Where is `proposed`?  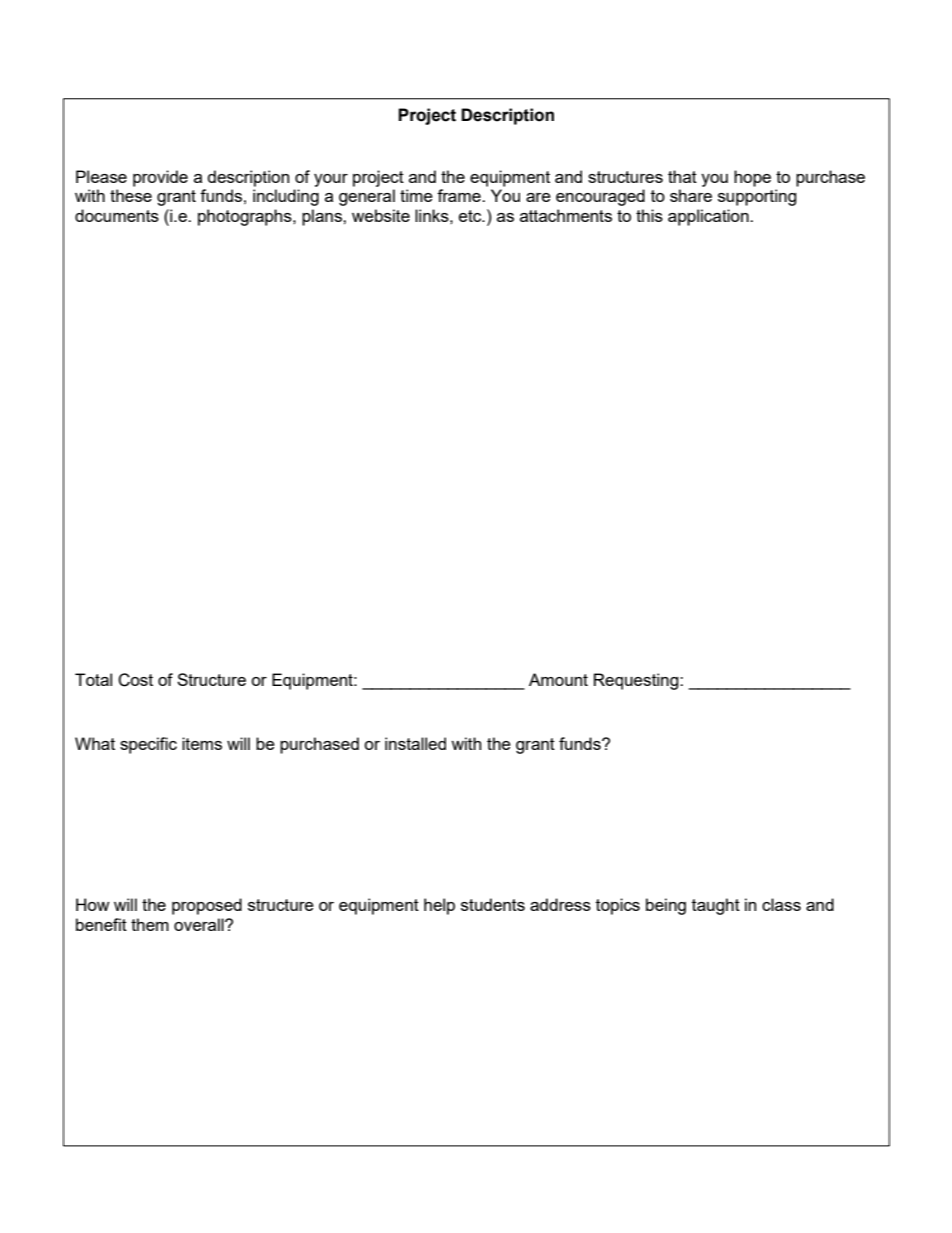 proposed is located at coordinates (207, 906).
